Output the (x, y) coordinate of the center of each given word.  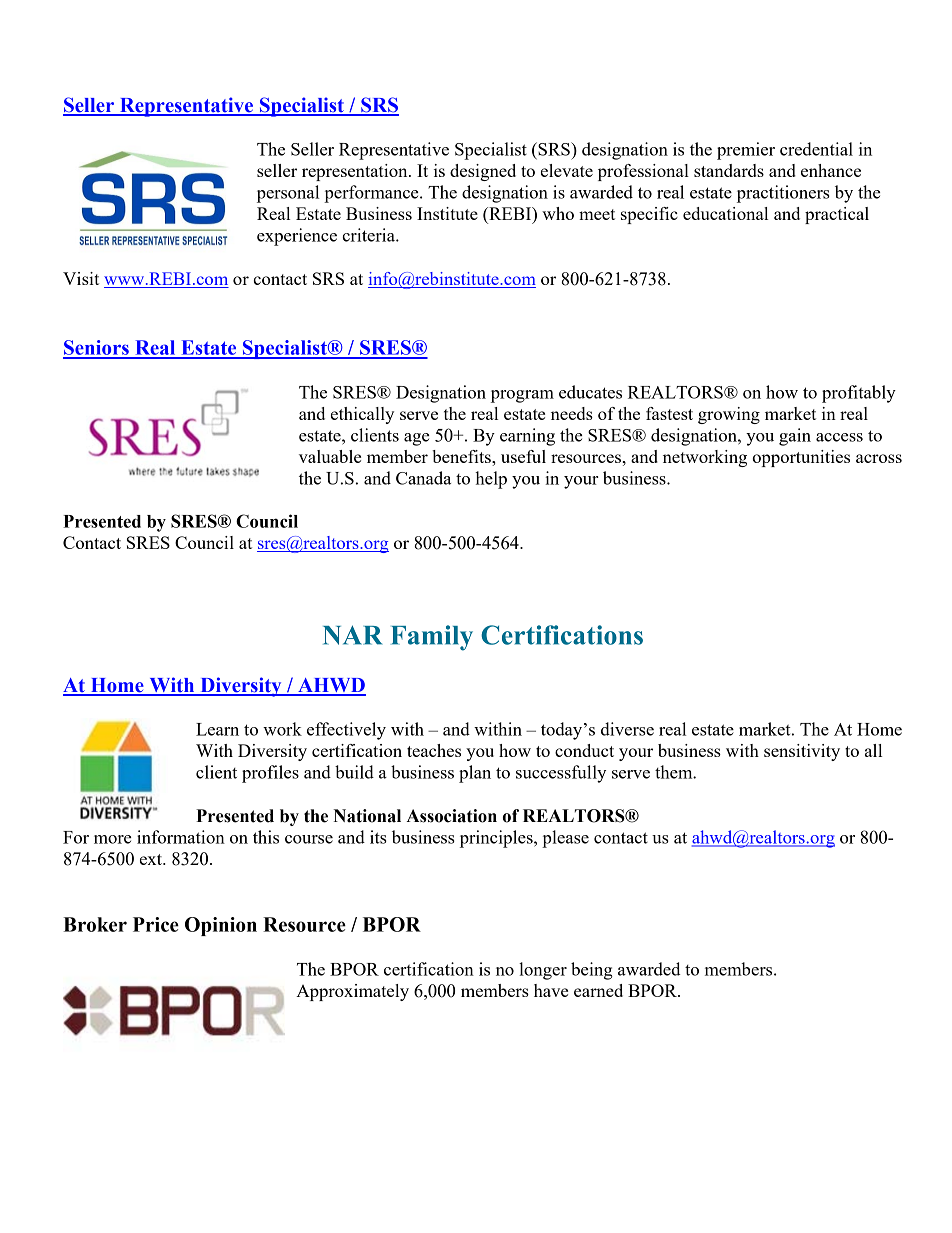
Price (156, 924)
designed (483, 172)
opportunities (801, 458)
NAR (352, 635)
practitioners (783, 194)
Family (432, 638)
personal (288, 194)
